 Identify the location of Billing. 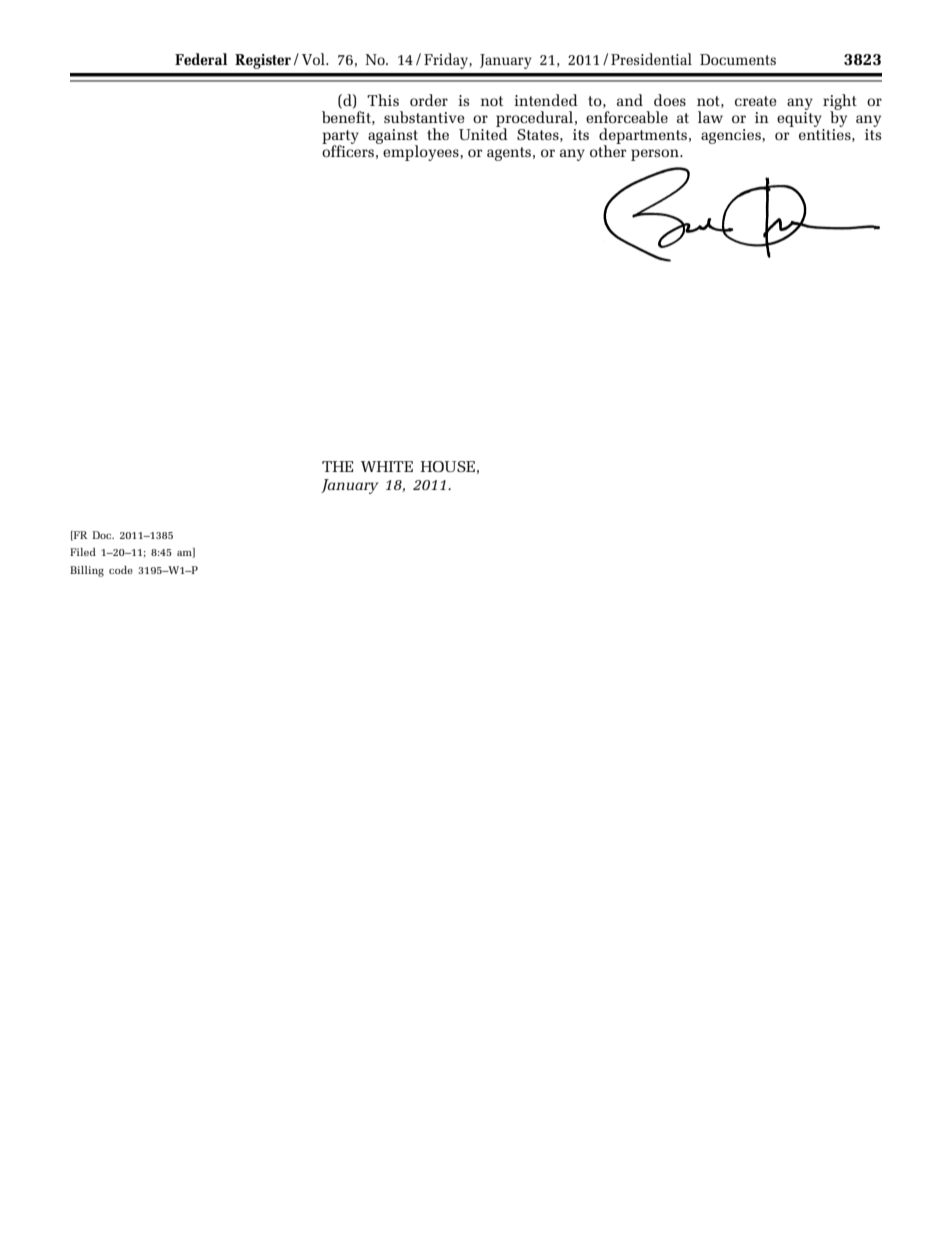
(87, 571).
